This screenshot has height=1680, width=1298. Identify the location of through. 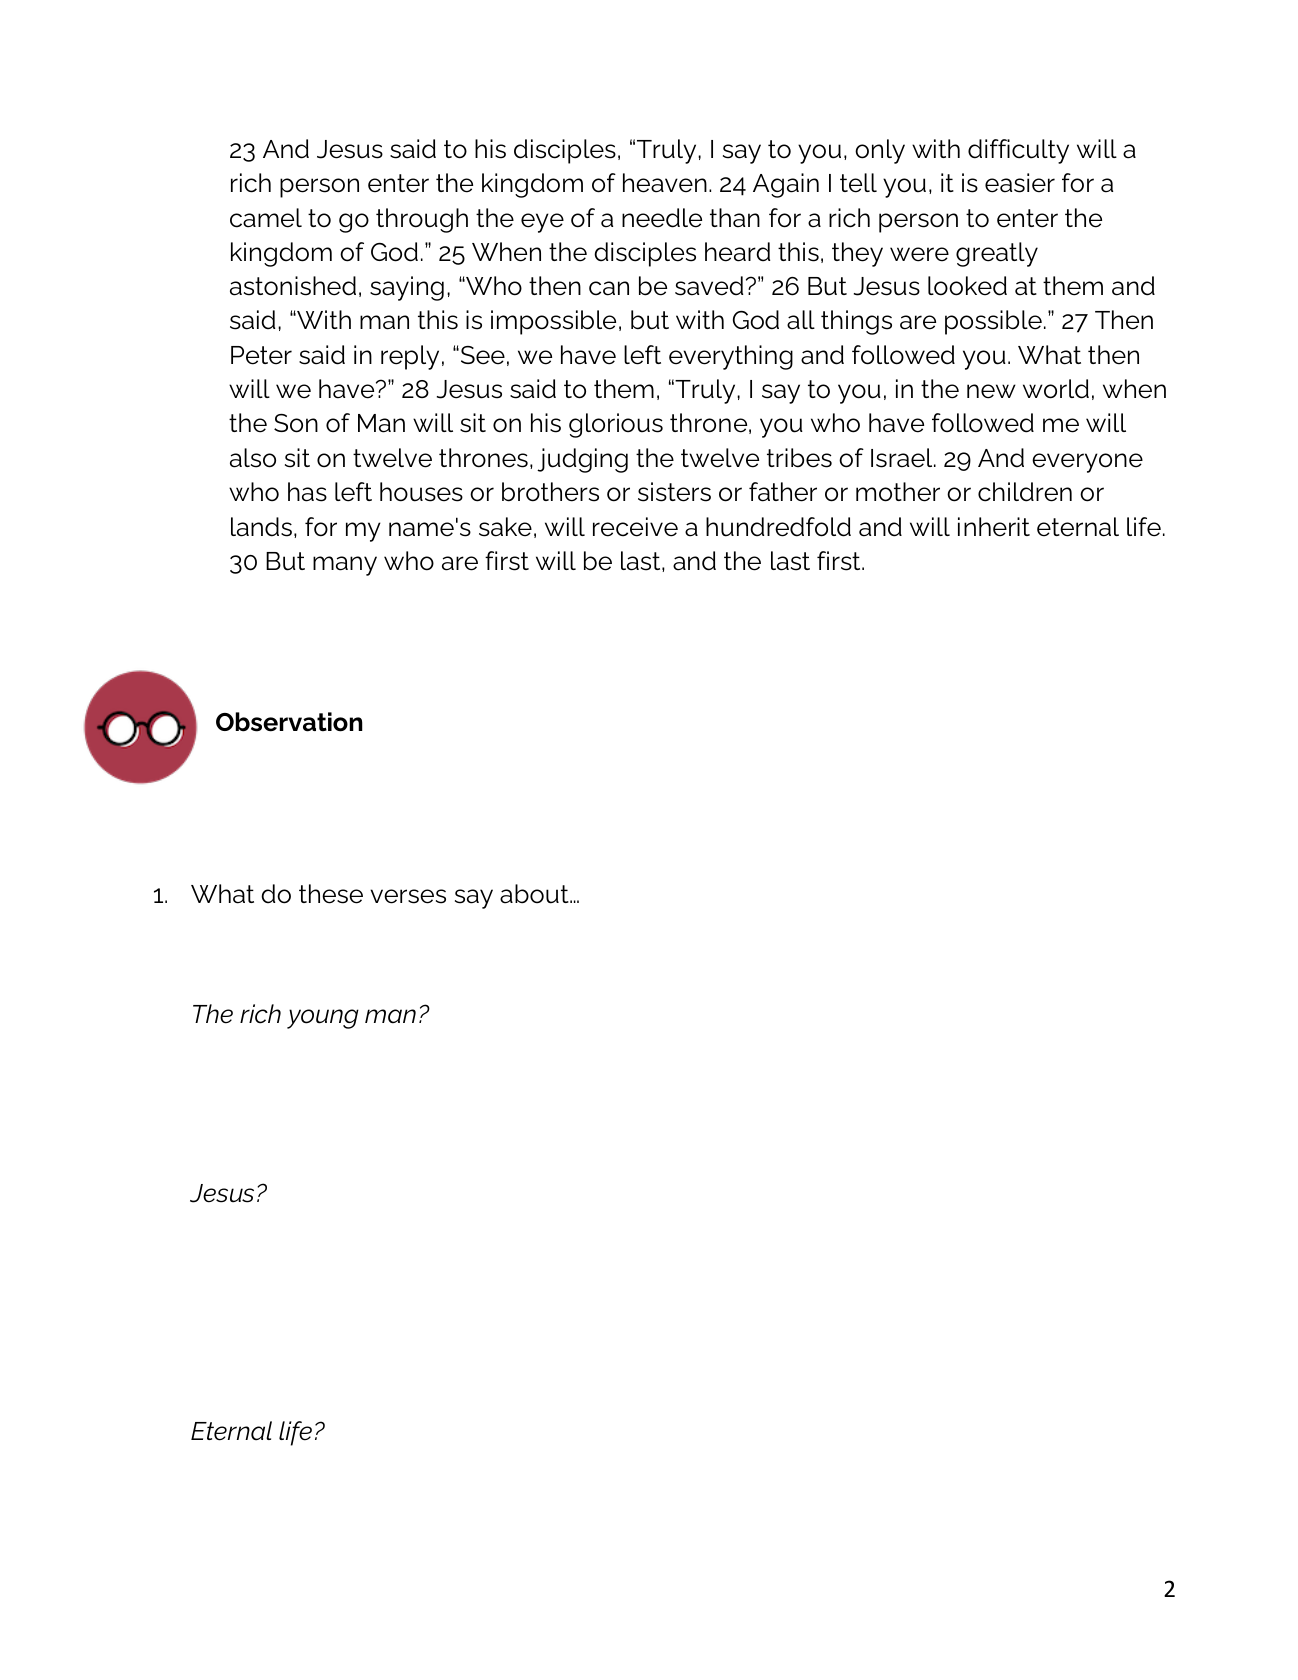
(422, 220).
